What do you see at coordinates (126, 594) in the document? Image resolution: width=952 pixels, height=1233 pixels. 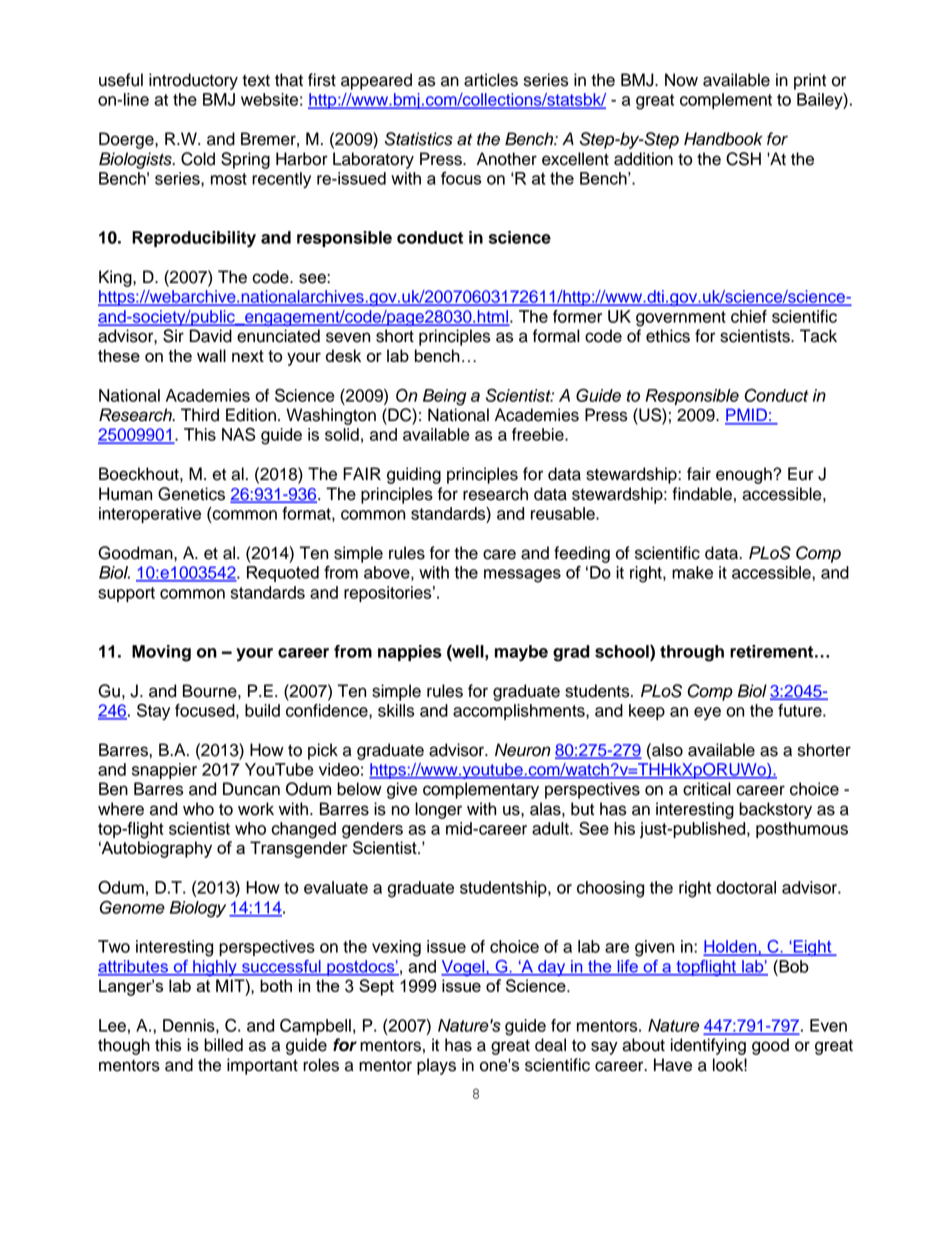 I see `support` at bounding box center [126, 594].
